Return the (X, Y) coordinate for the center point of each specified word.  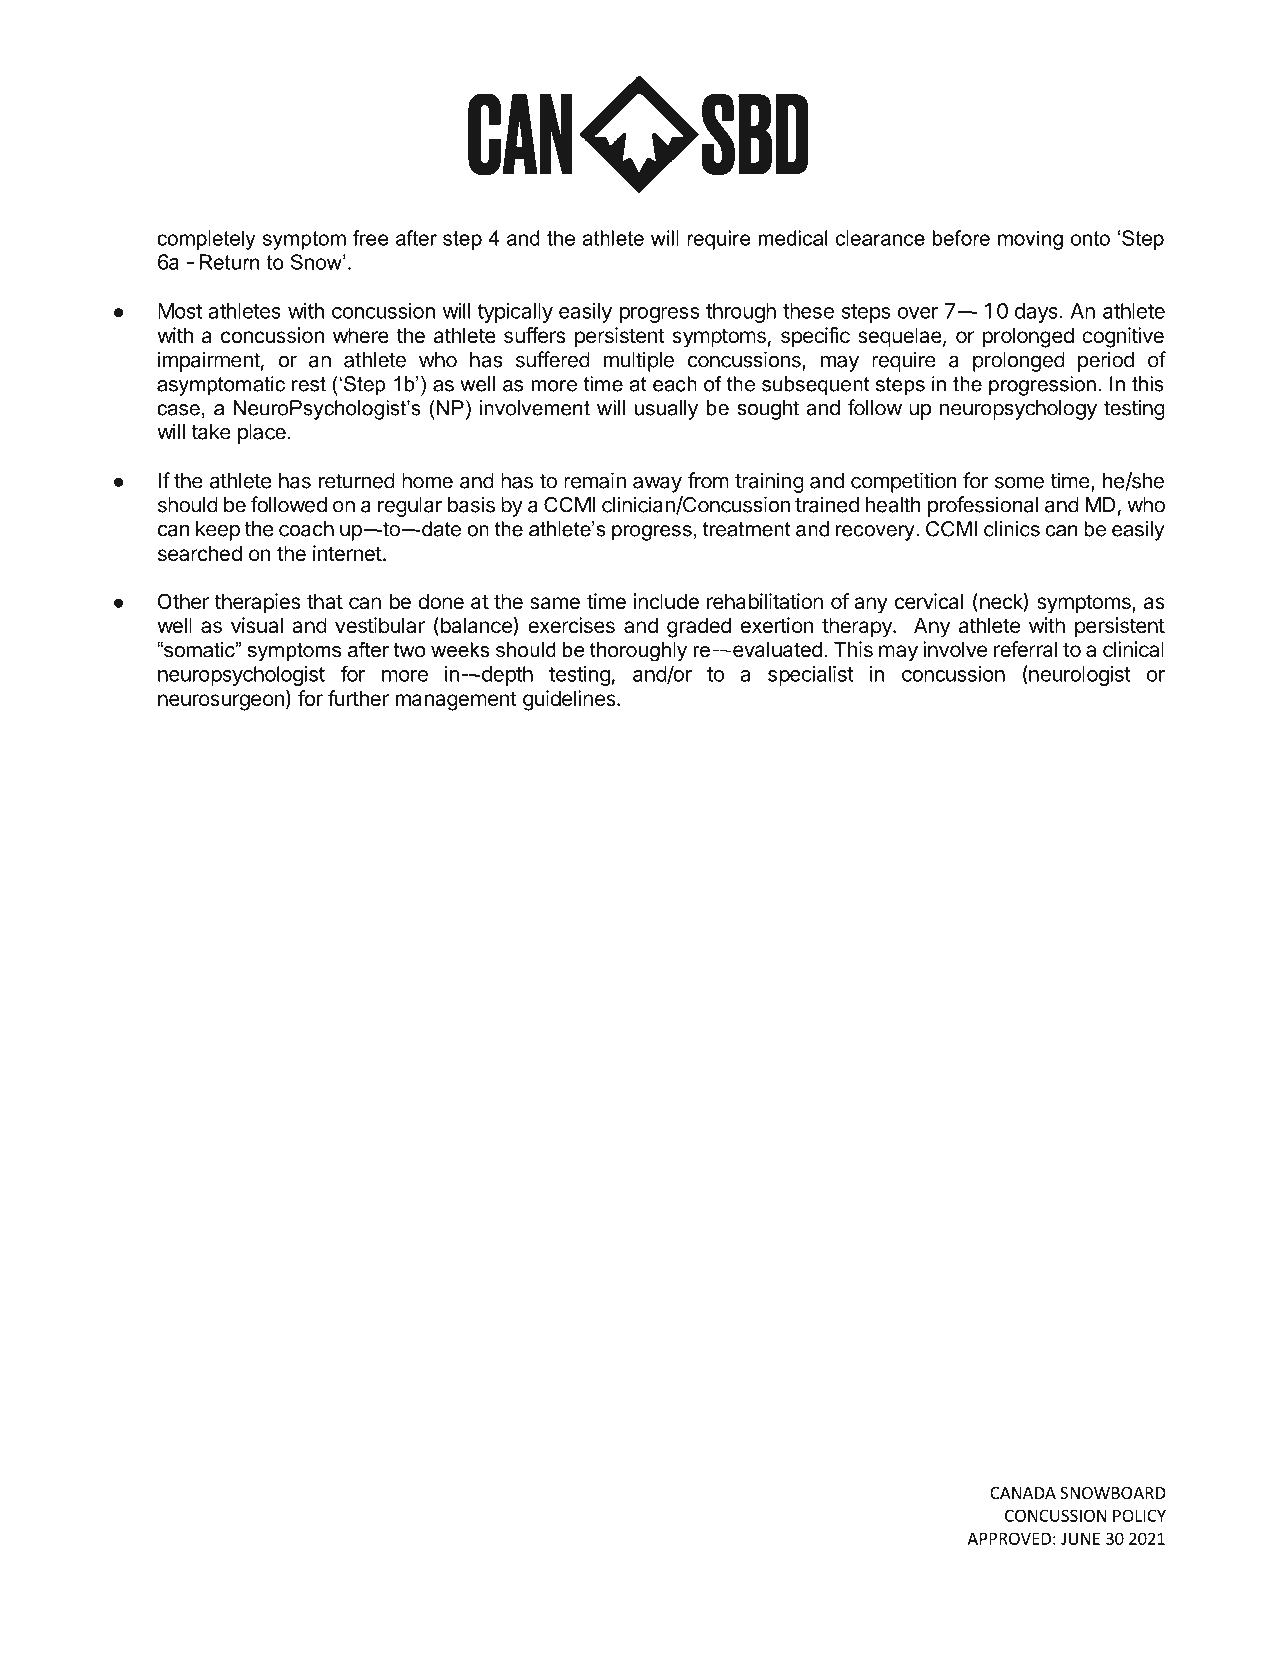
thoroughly (638, 652)
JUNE (1080, 1538)
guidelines (570, 700)
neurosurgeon (221, 702)
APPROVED (1009, 1538)
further (358, 698)
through (741, 313)
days (1037, 313)
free (371, 238)
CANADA (1023, 1493)
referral (1025, 649)
